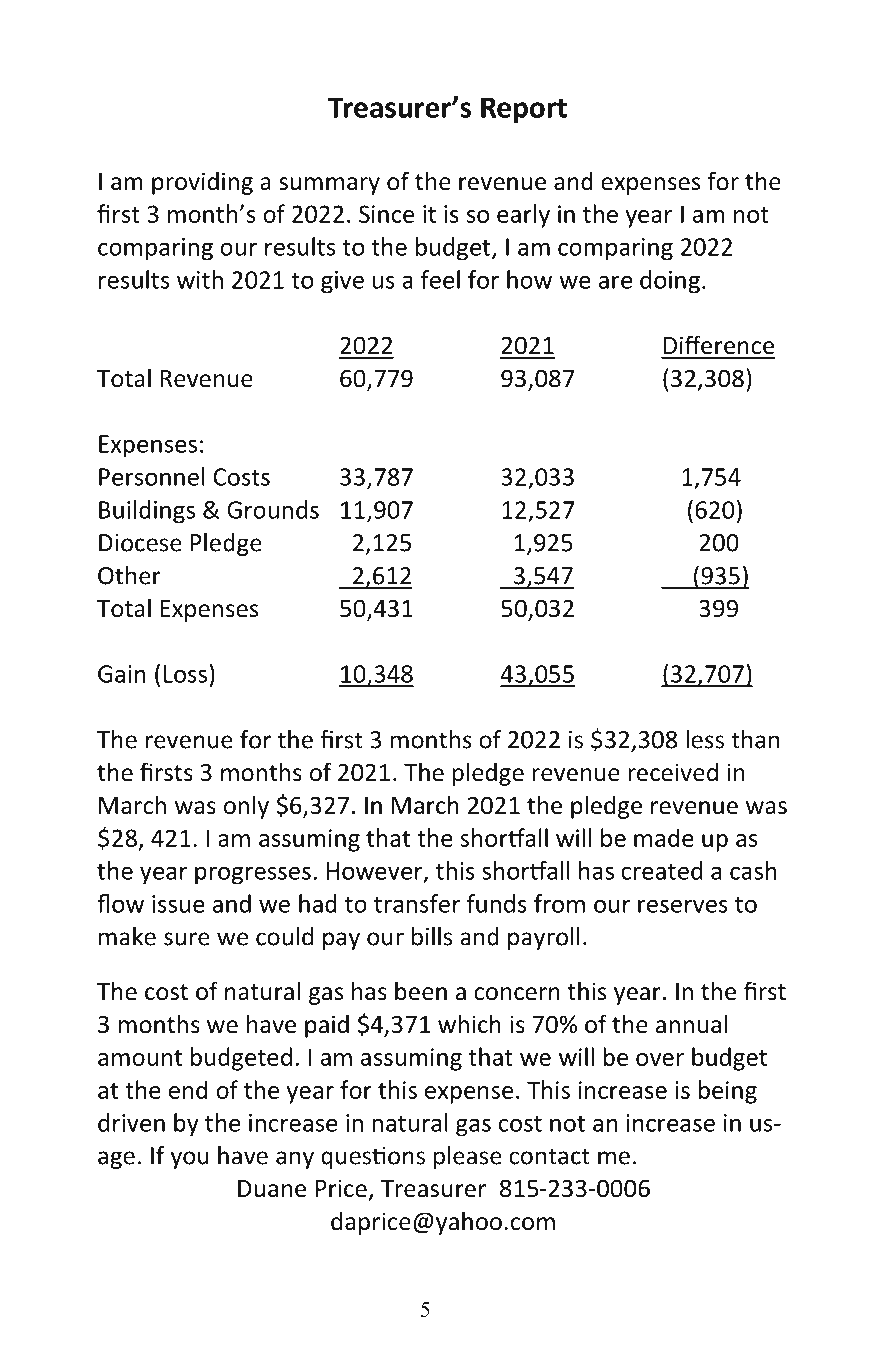 The width and height of the screenshot is (887, 1372). What do you see at coordinates (670, 282) in the screenshot?
I see `doing` at bounding box center [670, 282].
